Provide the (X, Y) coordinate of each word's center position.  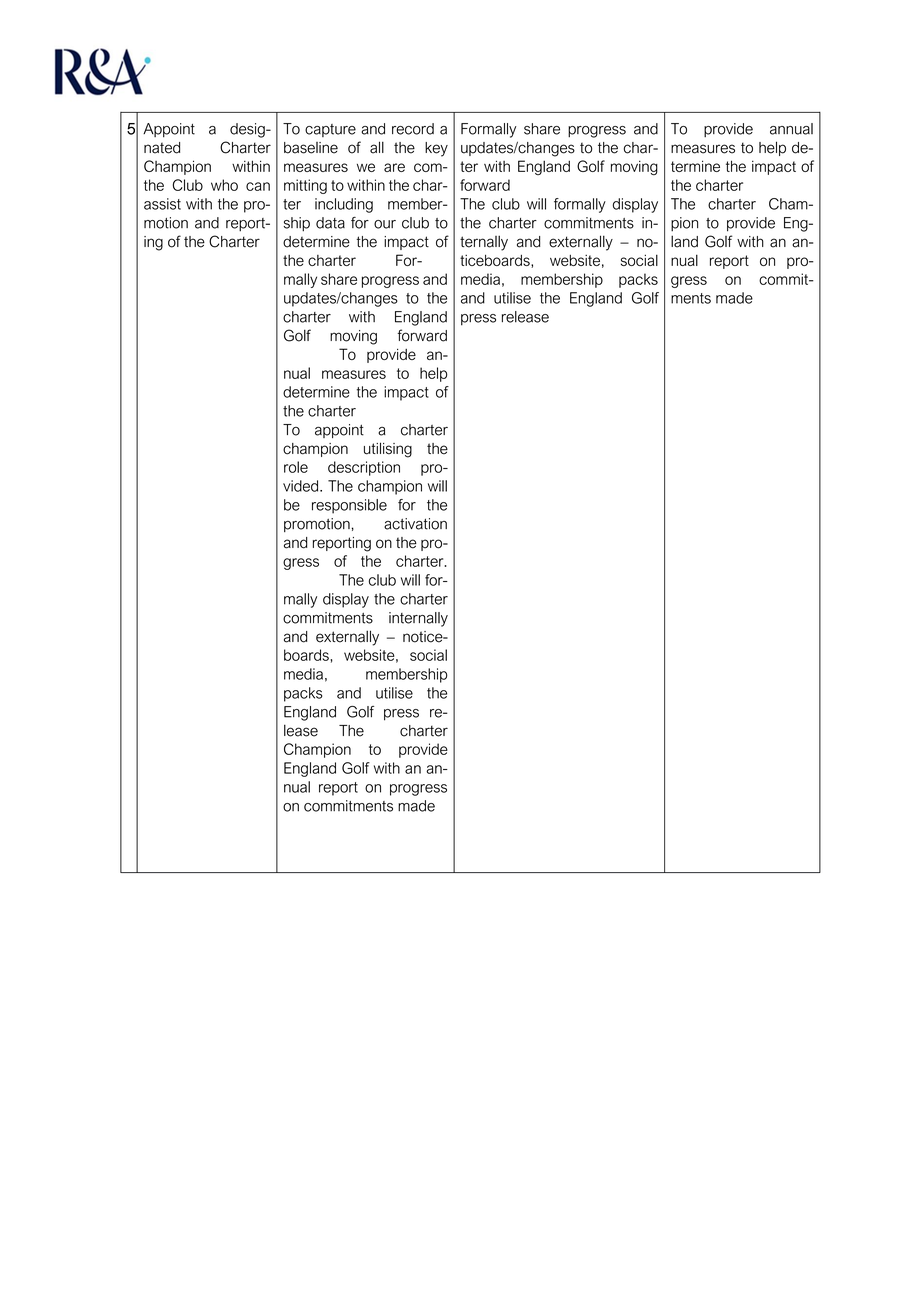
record (413, 129)
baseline (311, 148)
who (224, 185)
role (296, 467)
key (436, 149)
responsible (349, 506)
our (385, 224)
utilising (388, 450)
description (364, 468)
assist (162, 204)
